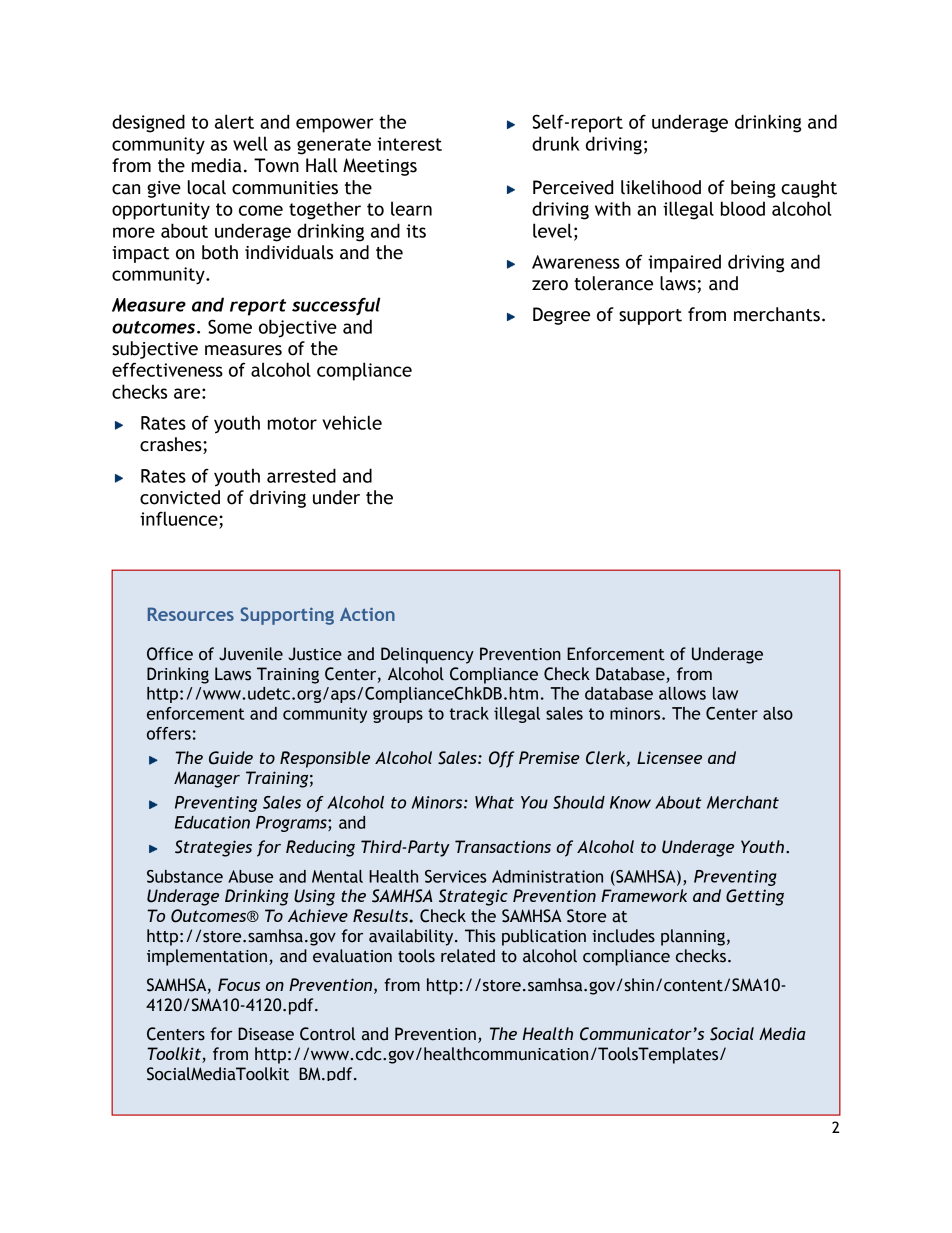  Describe the element at coordinates (469, 713) in the screenshot. I see `track` at that location.
